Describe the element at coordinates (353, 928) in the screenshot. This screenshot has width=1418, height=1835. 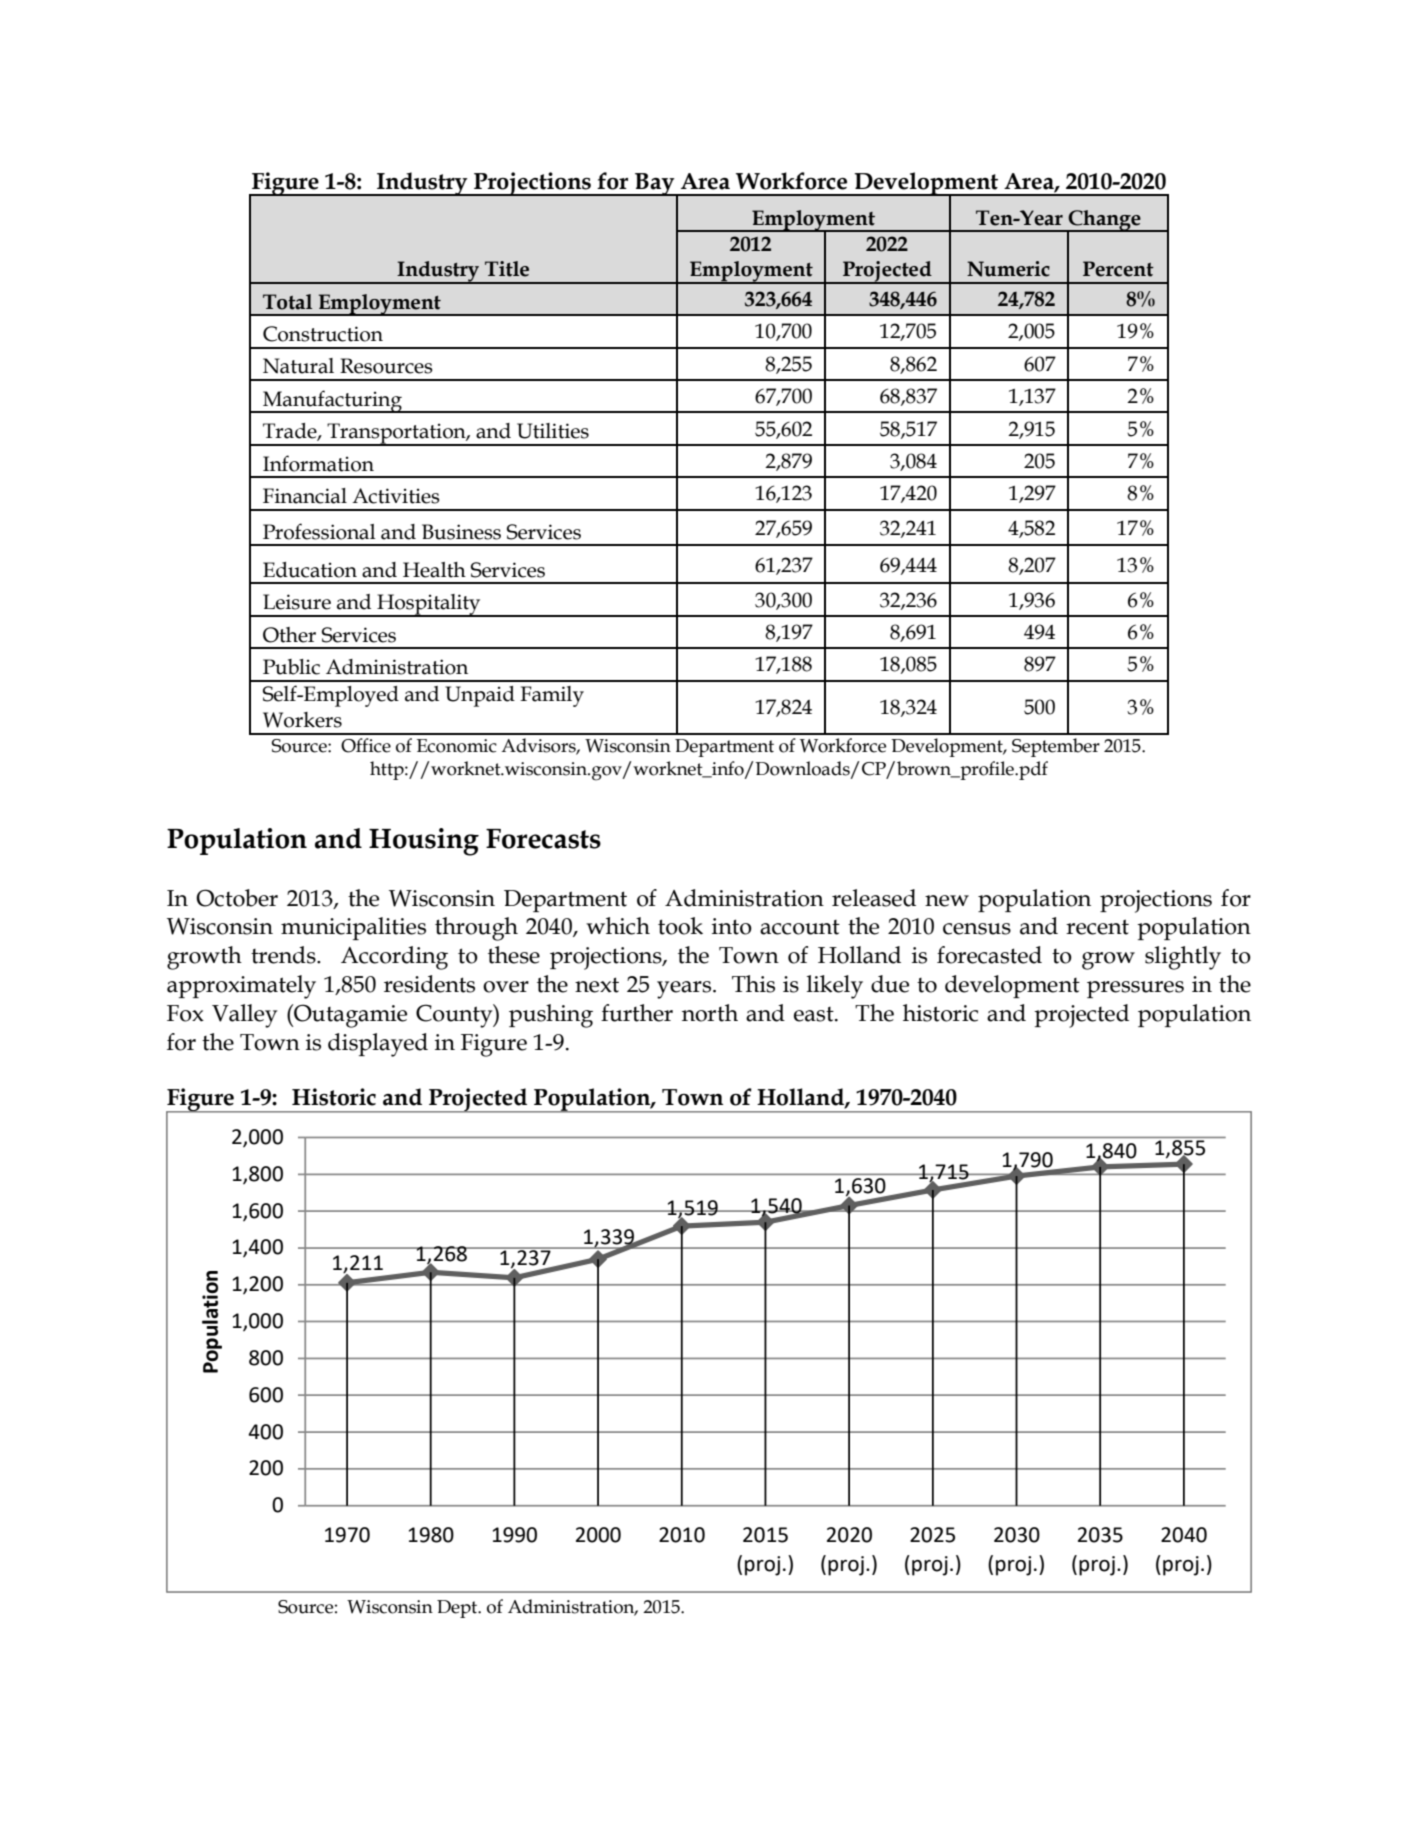
I see `municipalities` at that location.
